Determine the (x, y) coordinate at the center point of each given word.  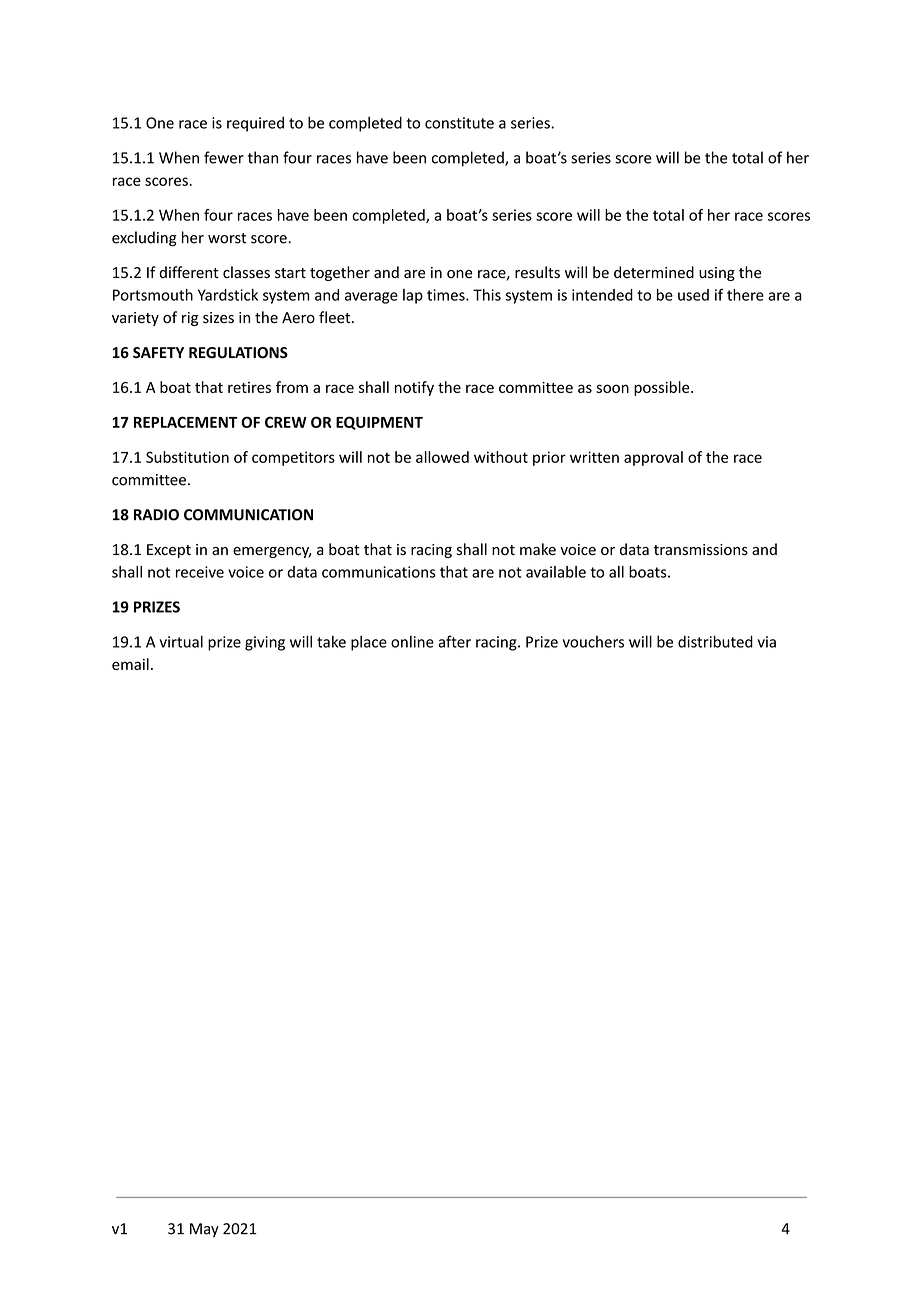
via (766, 642)
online (412, 641)
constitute (459, 123)
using (717, 274)
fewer (224, 157)
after (454, 641)
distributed (715, 641)
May (204, 1230)
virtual (181, 641)
